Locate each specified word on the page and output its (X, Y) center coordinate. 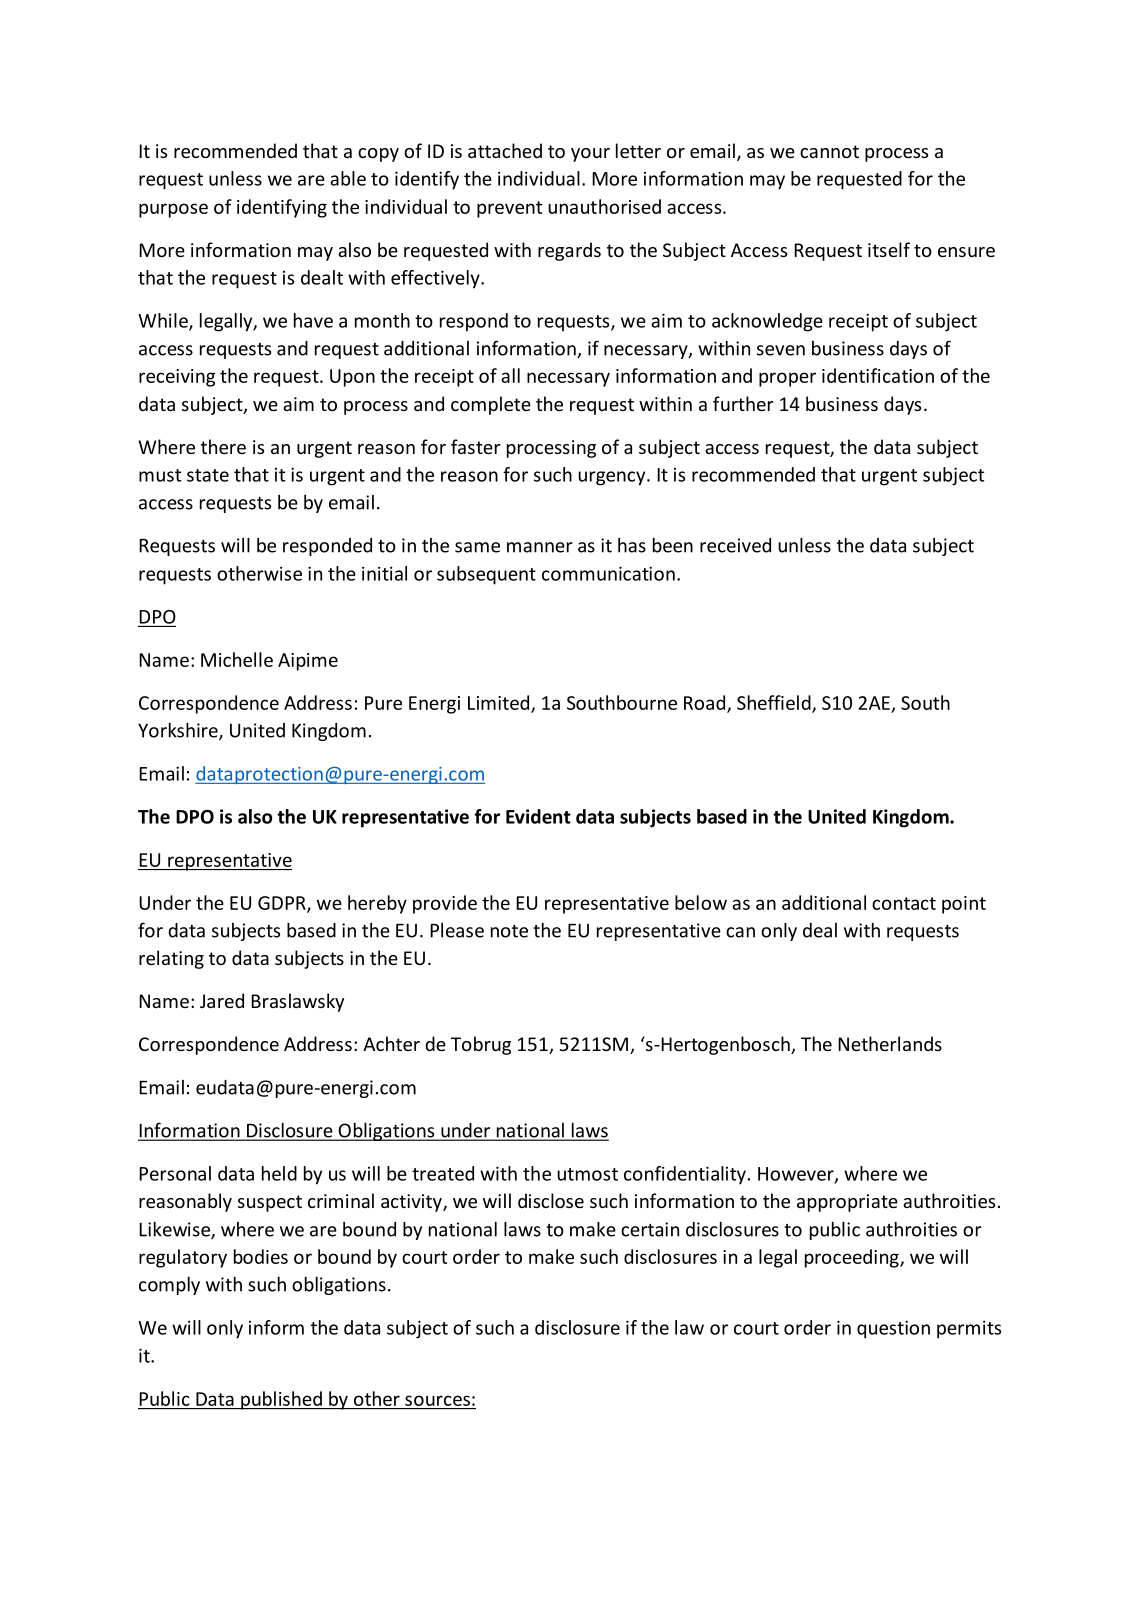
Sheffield (775, 703)
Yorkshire (179, 731)
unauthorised (604, 206)
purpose (173, 210)
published (281, 1400)
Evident (538, 816)
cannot (829, 151)
